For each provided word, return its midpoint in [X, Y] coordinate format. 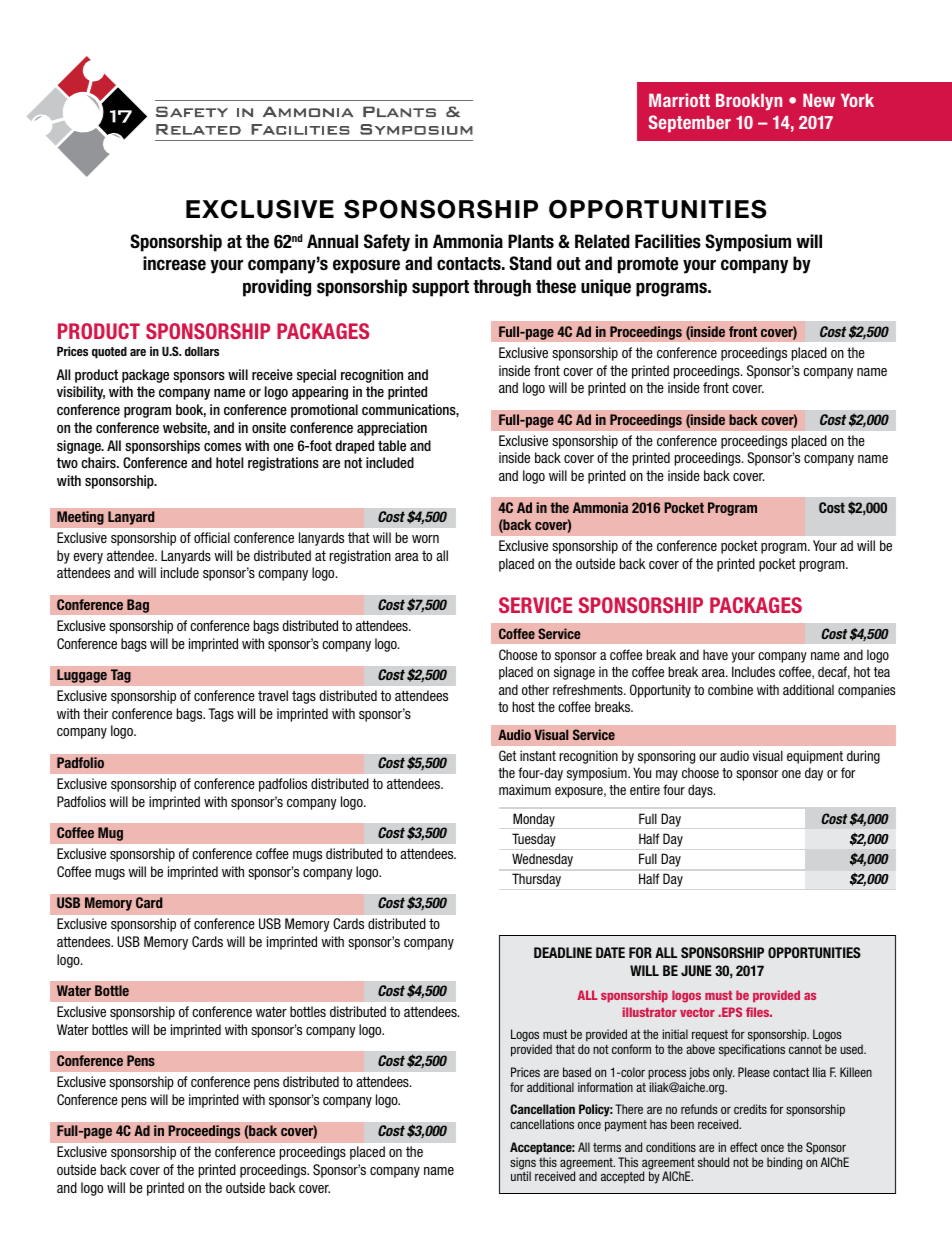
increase [174, 263]
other [535, 689]
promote [648, 265]
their [95, 713]
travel [273, 695]
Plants [531, 241]
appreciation [392, 429]
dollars [202, 351]
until [521, 1176]
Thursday [536, 880]
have [715, 654]
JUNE [696, 970]
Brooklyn [749, 101]
